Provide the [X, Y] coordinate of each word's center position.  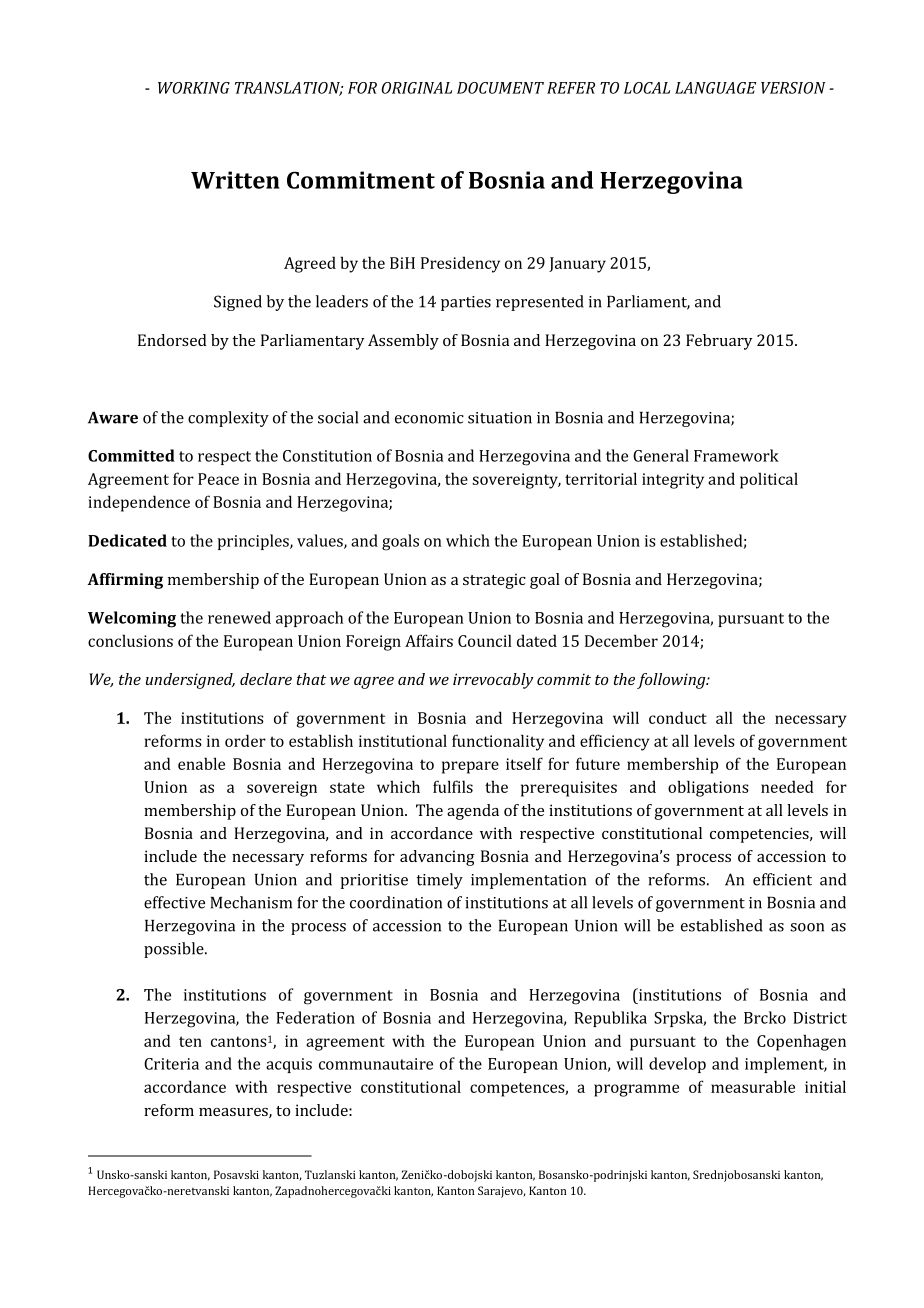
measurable [753, 1086]
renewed [239, 617]
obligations [708, 788]
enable [201, 763]
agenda [473, 812]
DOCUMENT [500, 88]
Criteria [171, 1064]
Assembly [403, 342]
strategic [494, 581]
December [621, 640]
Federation [315, 1017]
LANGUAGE [715, 88]
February [719, 342]
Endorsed [172, 340]
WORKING [194, 88]
